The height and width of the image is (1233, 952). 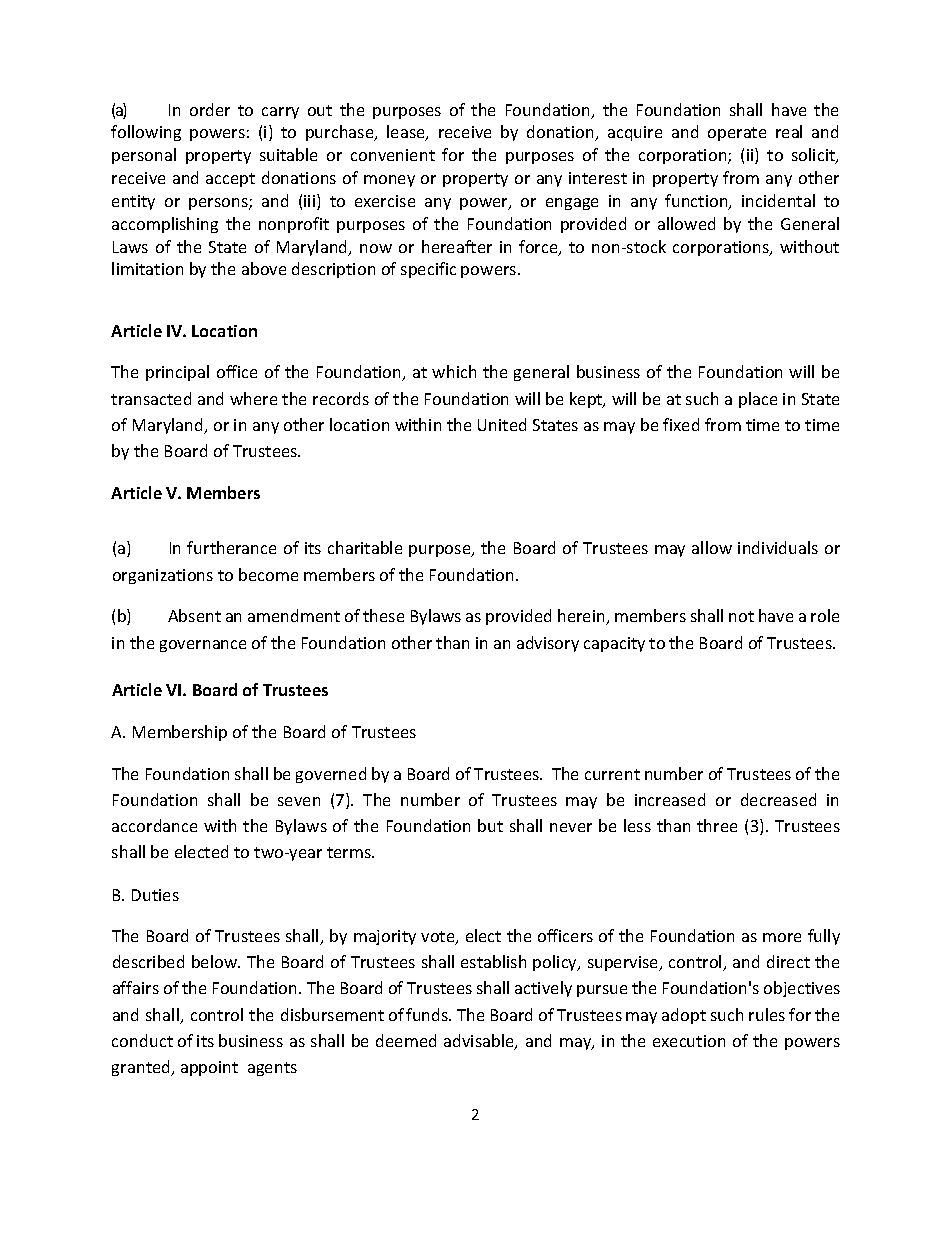 What do you see at coordinates (209, 1068) in the image?
I see `appoint` at bounding box center [209, 1068].
